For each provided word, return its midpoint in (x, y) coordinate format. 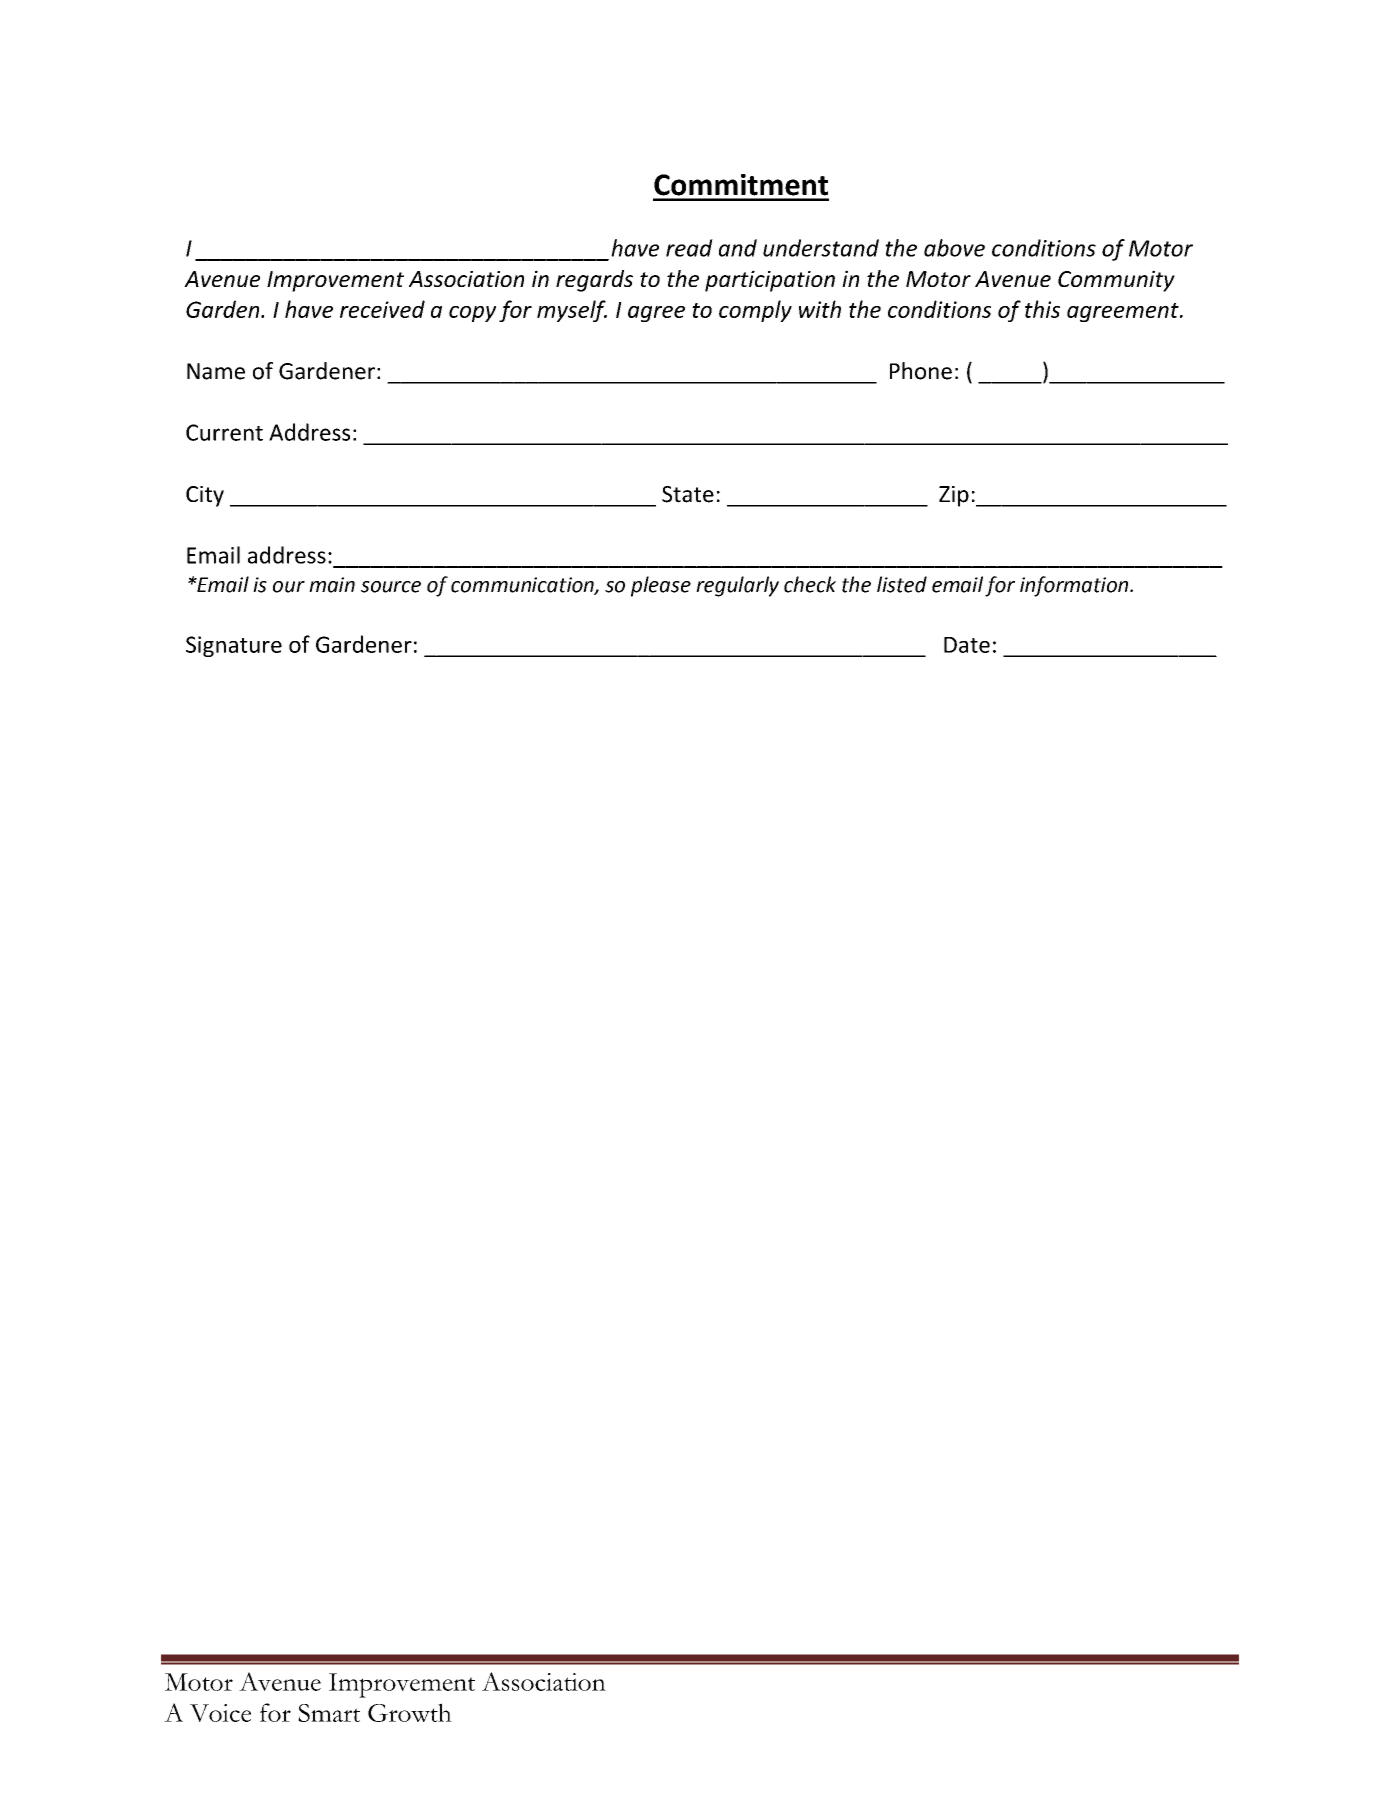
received (382, 309)
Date (967, 645)
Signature (234, 646)
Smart (329, 1713)
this (1042, 309)
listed (902, 584)
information (1075, 586)
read (689, 248)
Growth (410, 1712)
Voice (220, 1713)
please (661, 586)
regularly (737, 586)
